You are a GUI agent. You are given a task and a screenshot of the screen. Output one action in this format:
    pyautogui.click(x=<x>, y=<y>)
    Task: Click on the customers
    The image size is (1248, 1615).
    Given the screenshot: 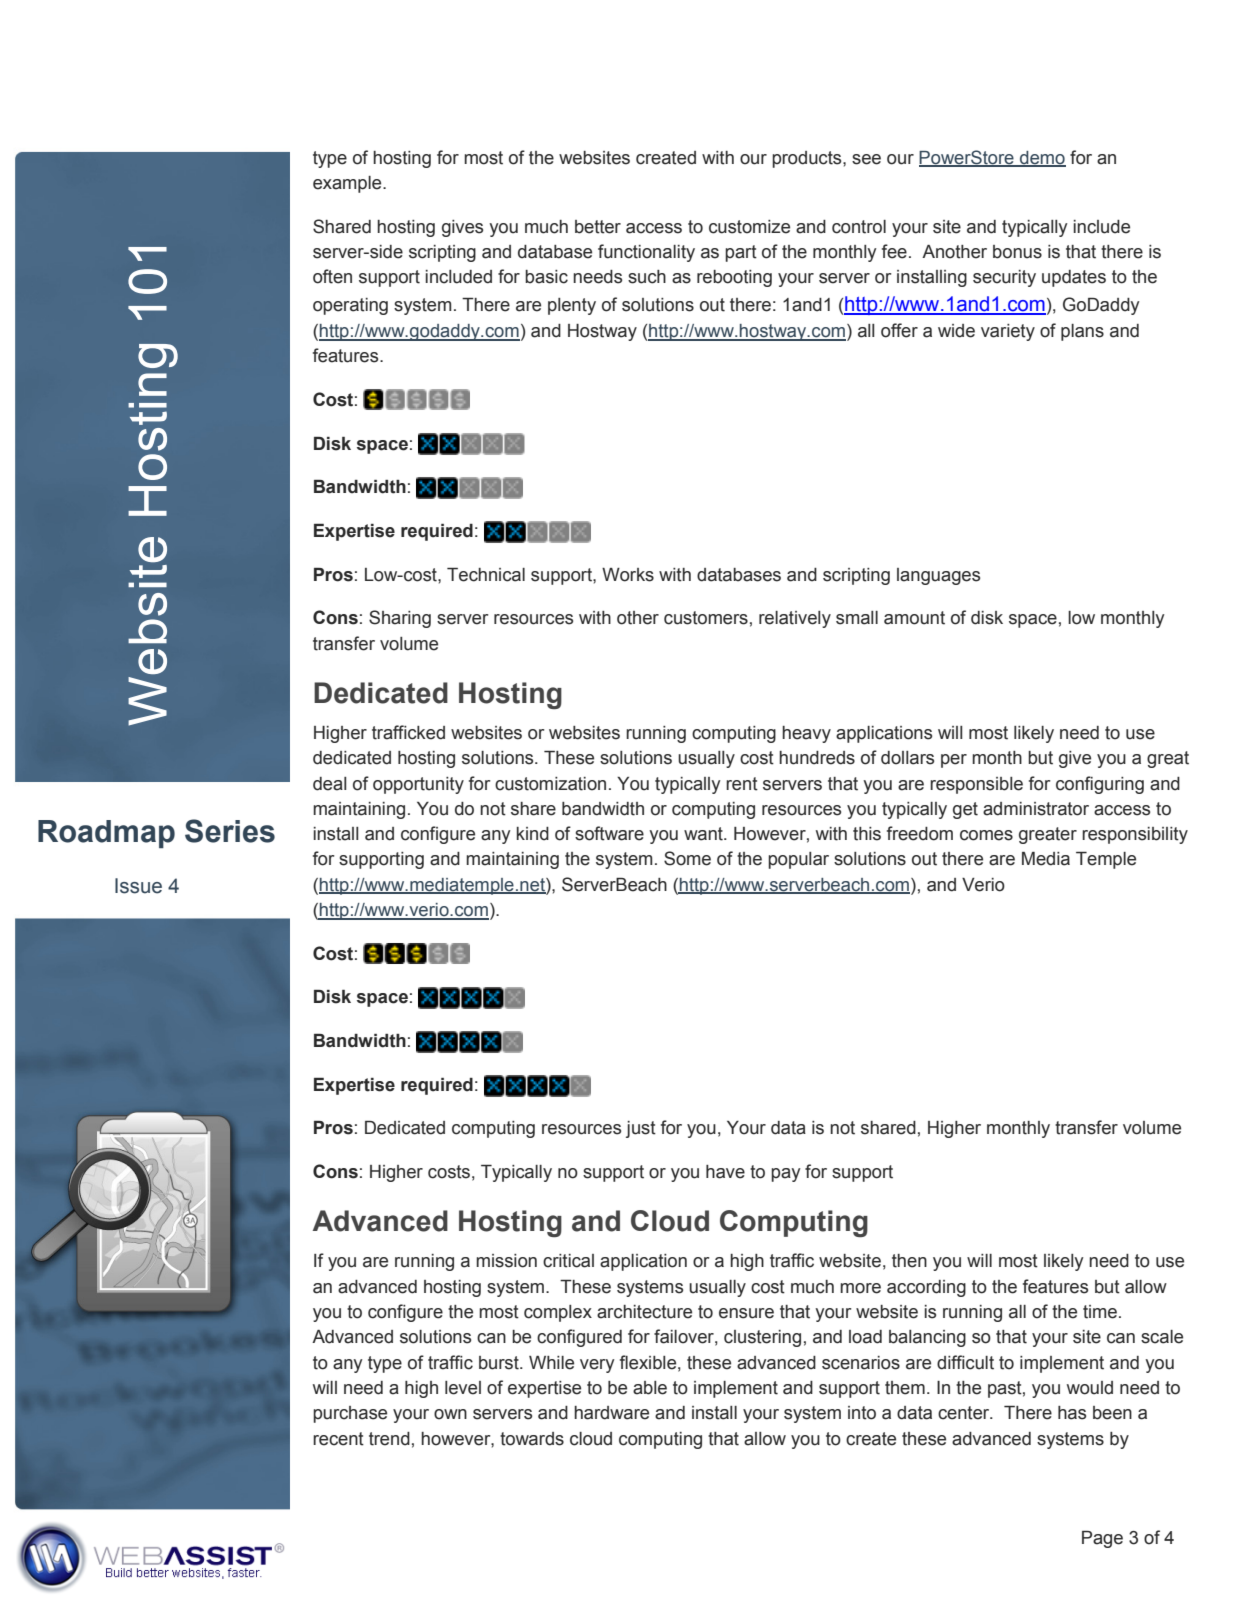 What is the action you would take?
    pyautogui.click(x=706, y=618)
